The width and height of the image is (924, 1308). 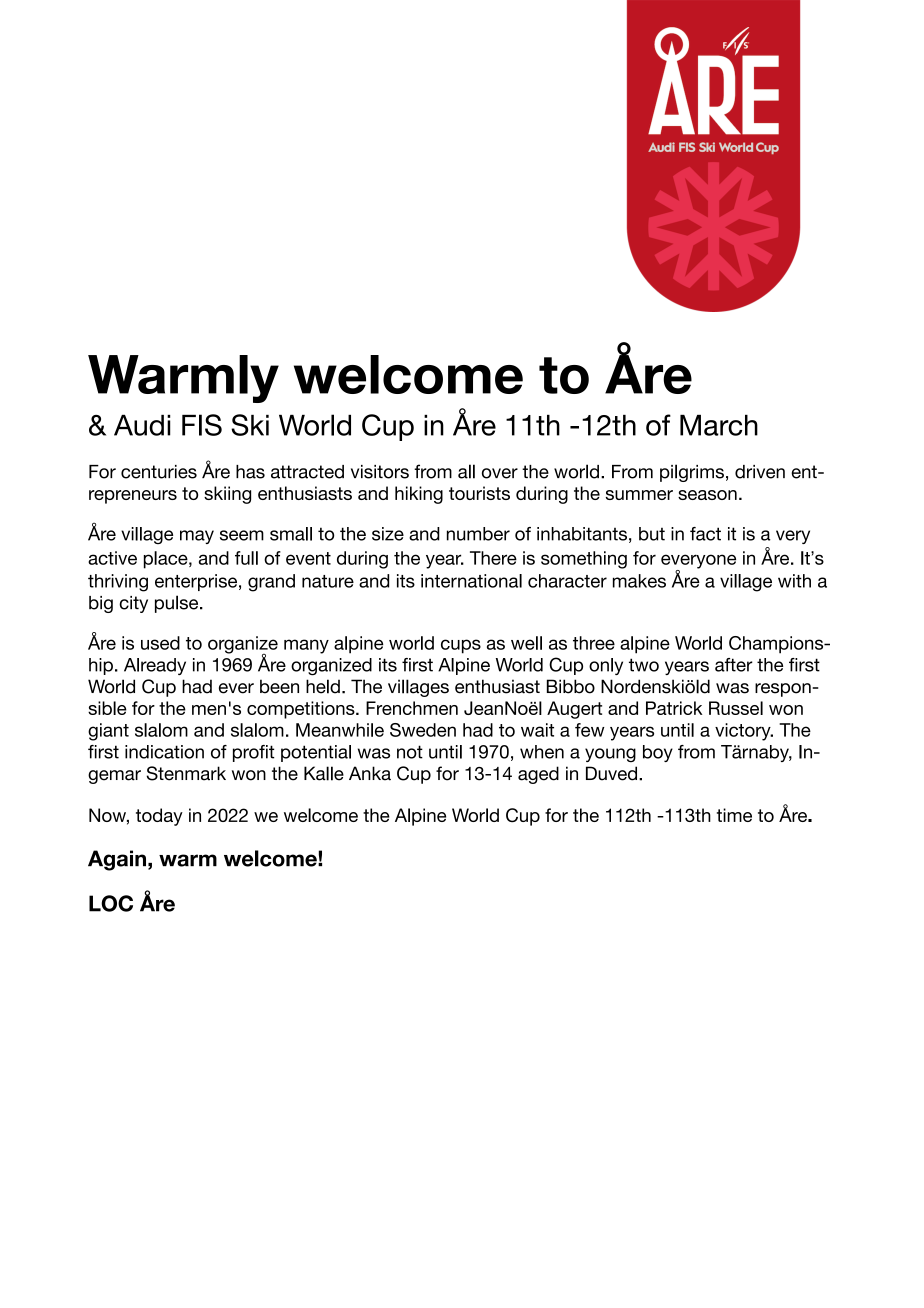 I want to click on March, so click(x=719, y=425).
